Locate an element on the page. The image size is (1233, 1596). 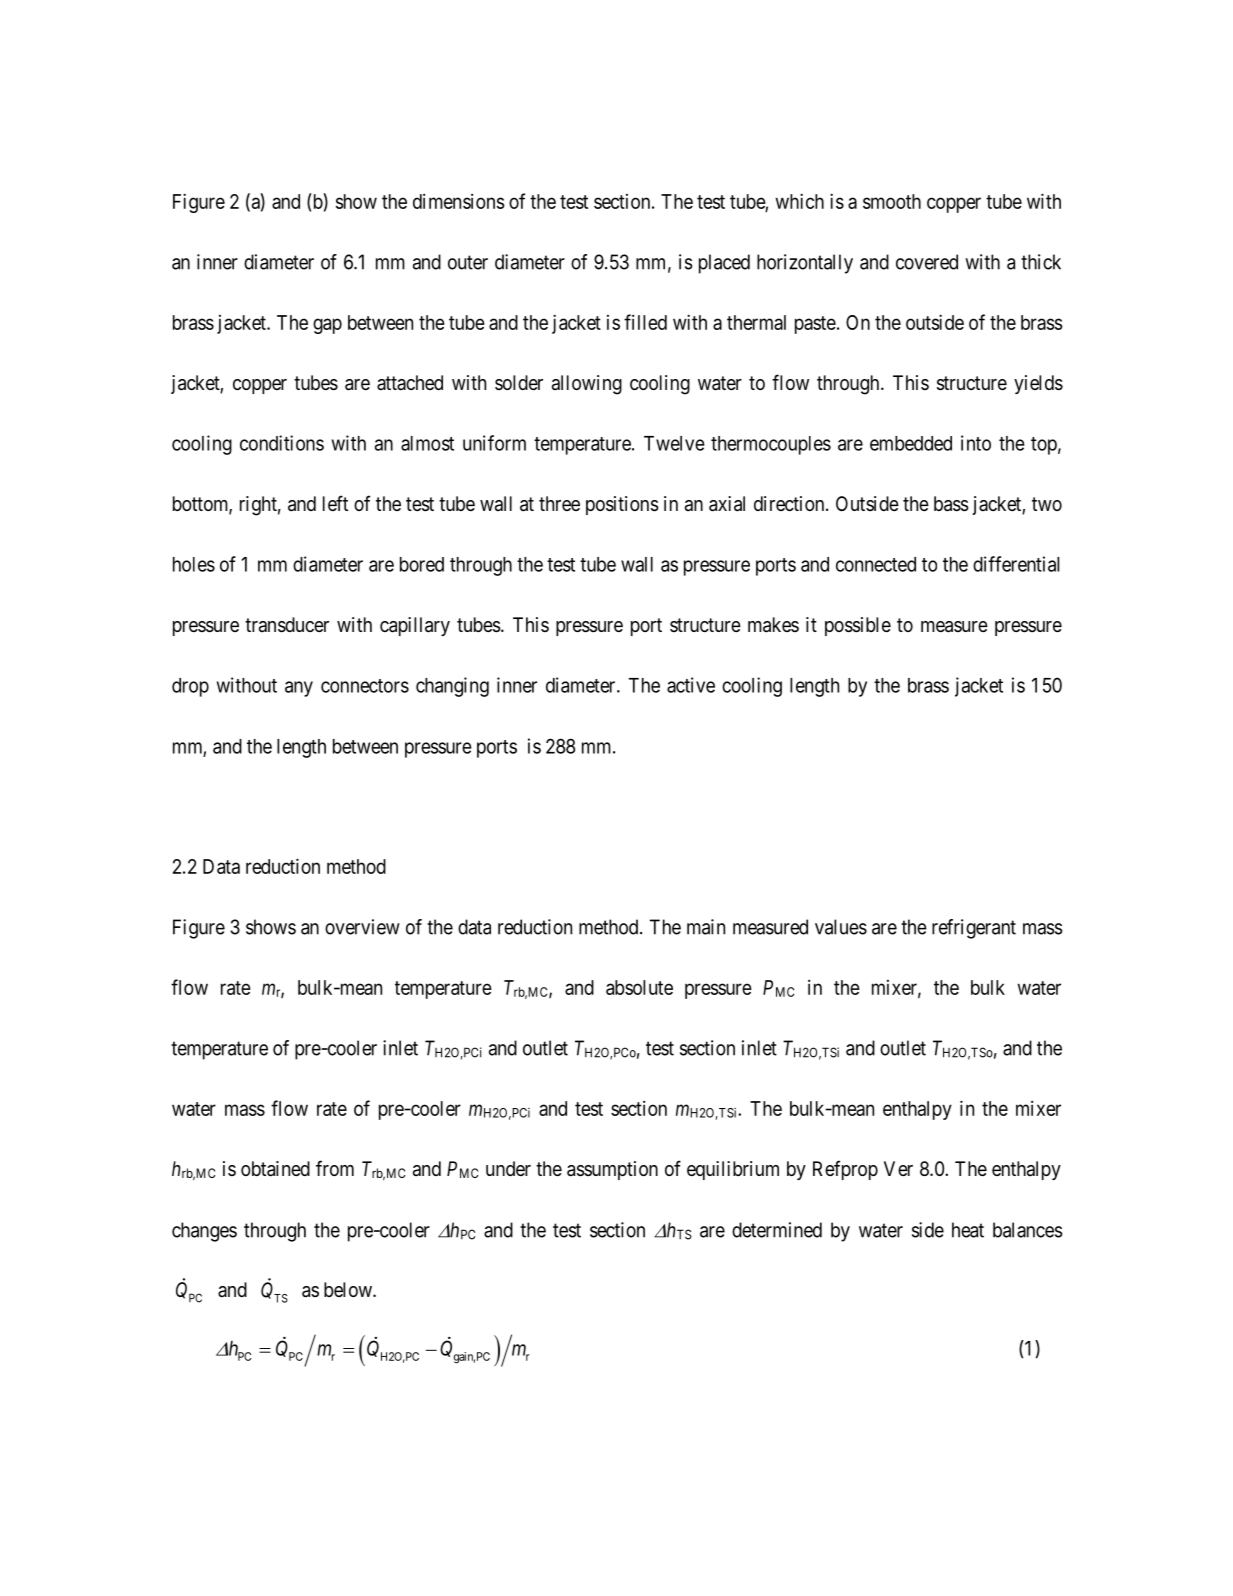
left is located at coordinates (335, 503).
